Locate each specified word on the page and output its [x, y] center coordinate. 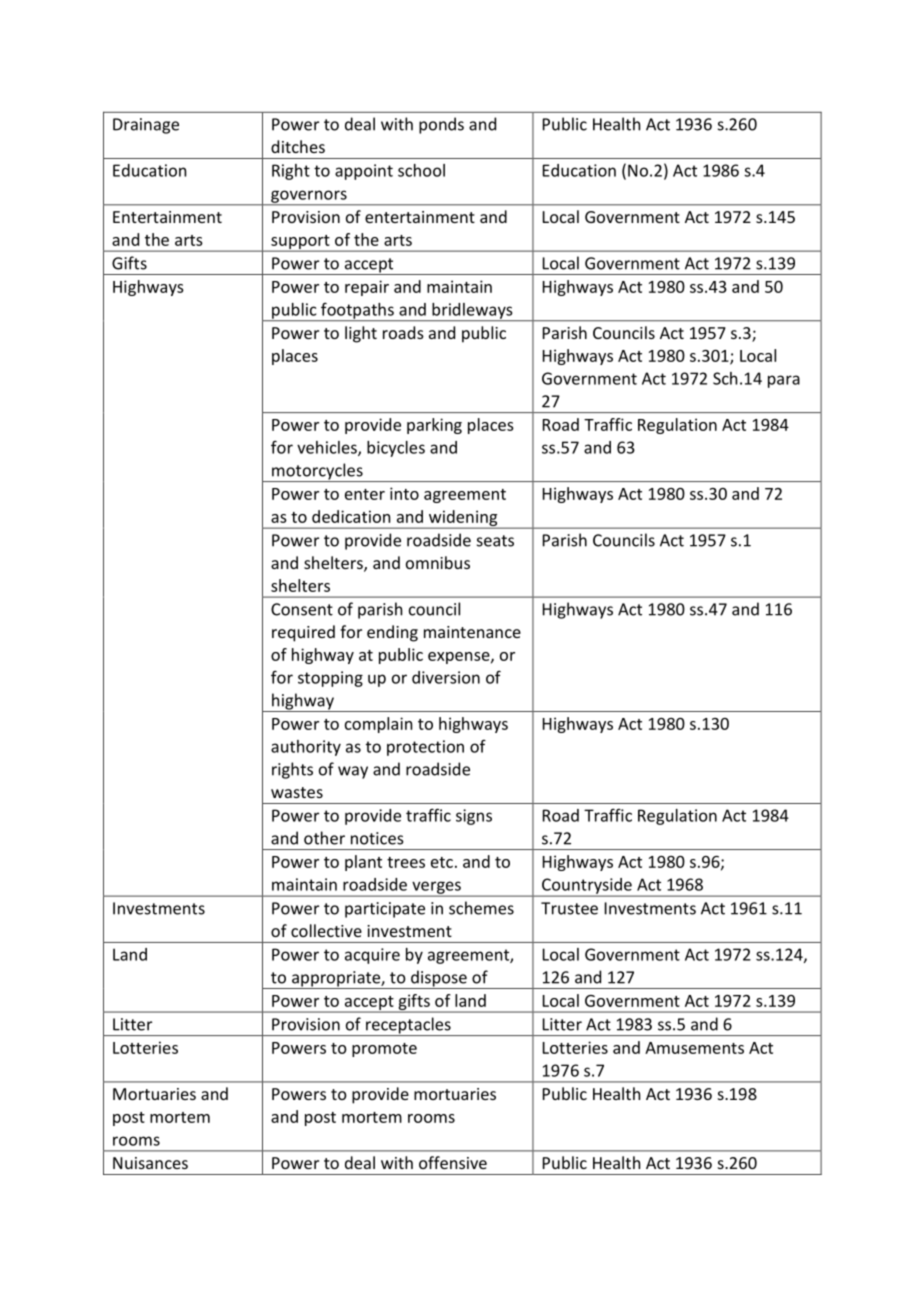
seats [495, 541]
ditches [298, 146]
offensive [453, 1162]
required [303, 633]
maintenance [472, 632]
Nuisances [150, 1163]
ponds [441, 125]
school [421, 170]
